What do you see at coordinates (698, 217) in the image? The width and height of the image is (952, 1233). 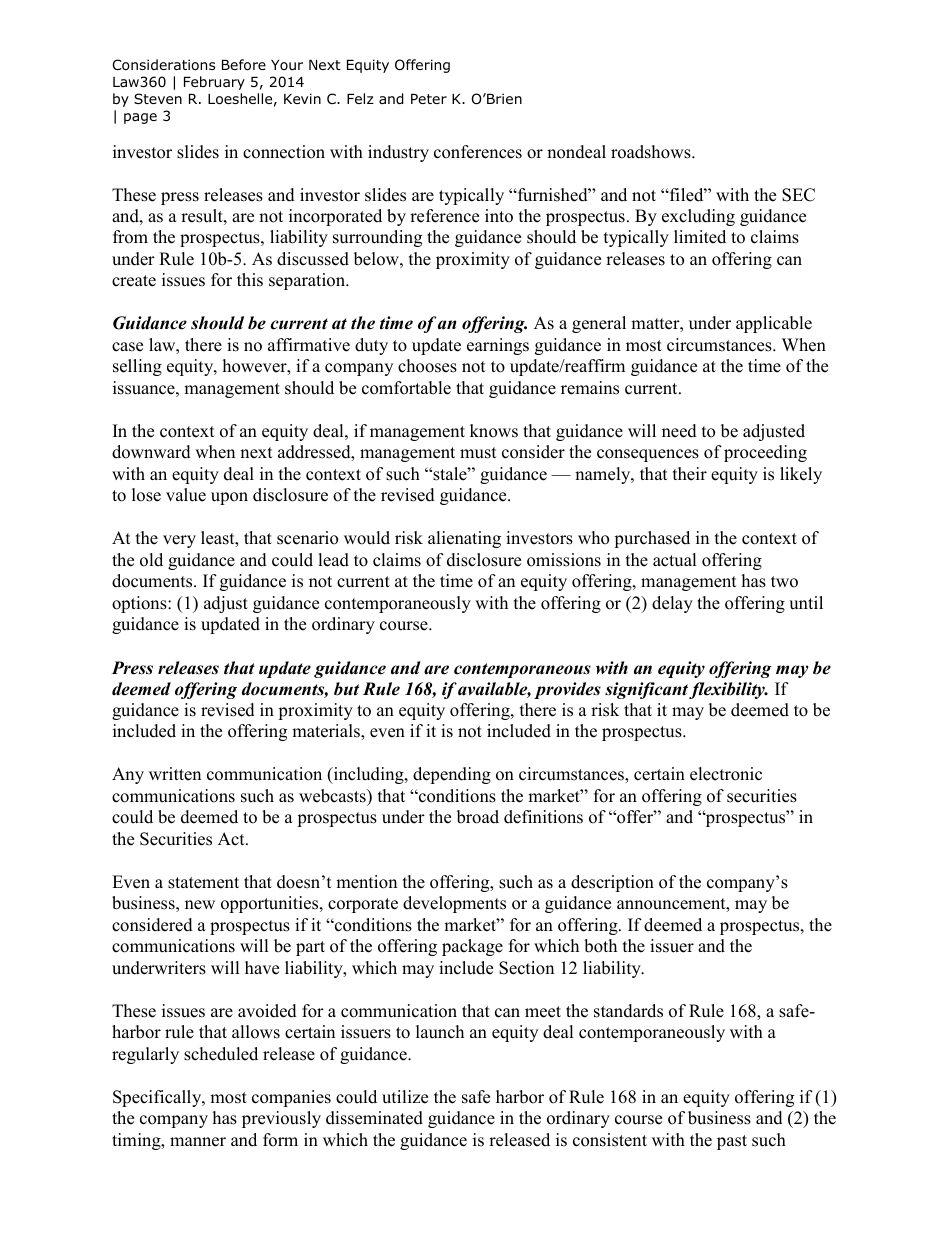 I see `excluding` at bounding box center [698, 217].
